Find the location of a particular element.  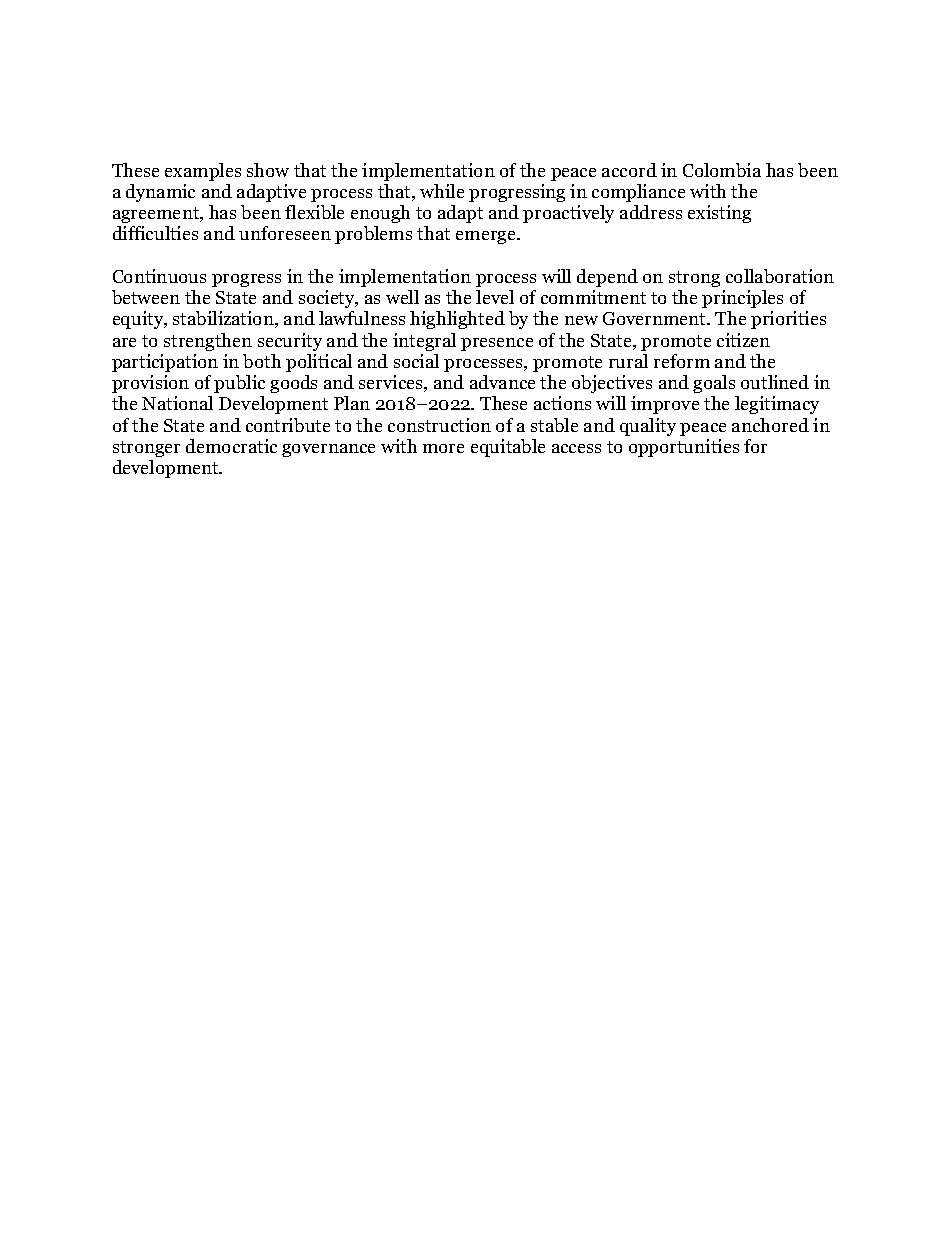

difficulties is located at coordinates (155, 233).
